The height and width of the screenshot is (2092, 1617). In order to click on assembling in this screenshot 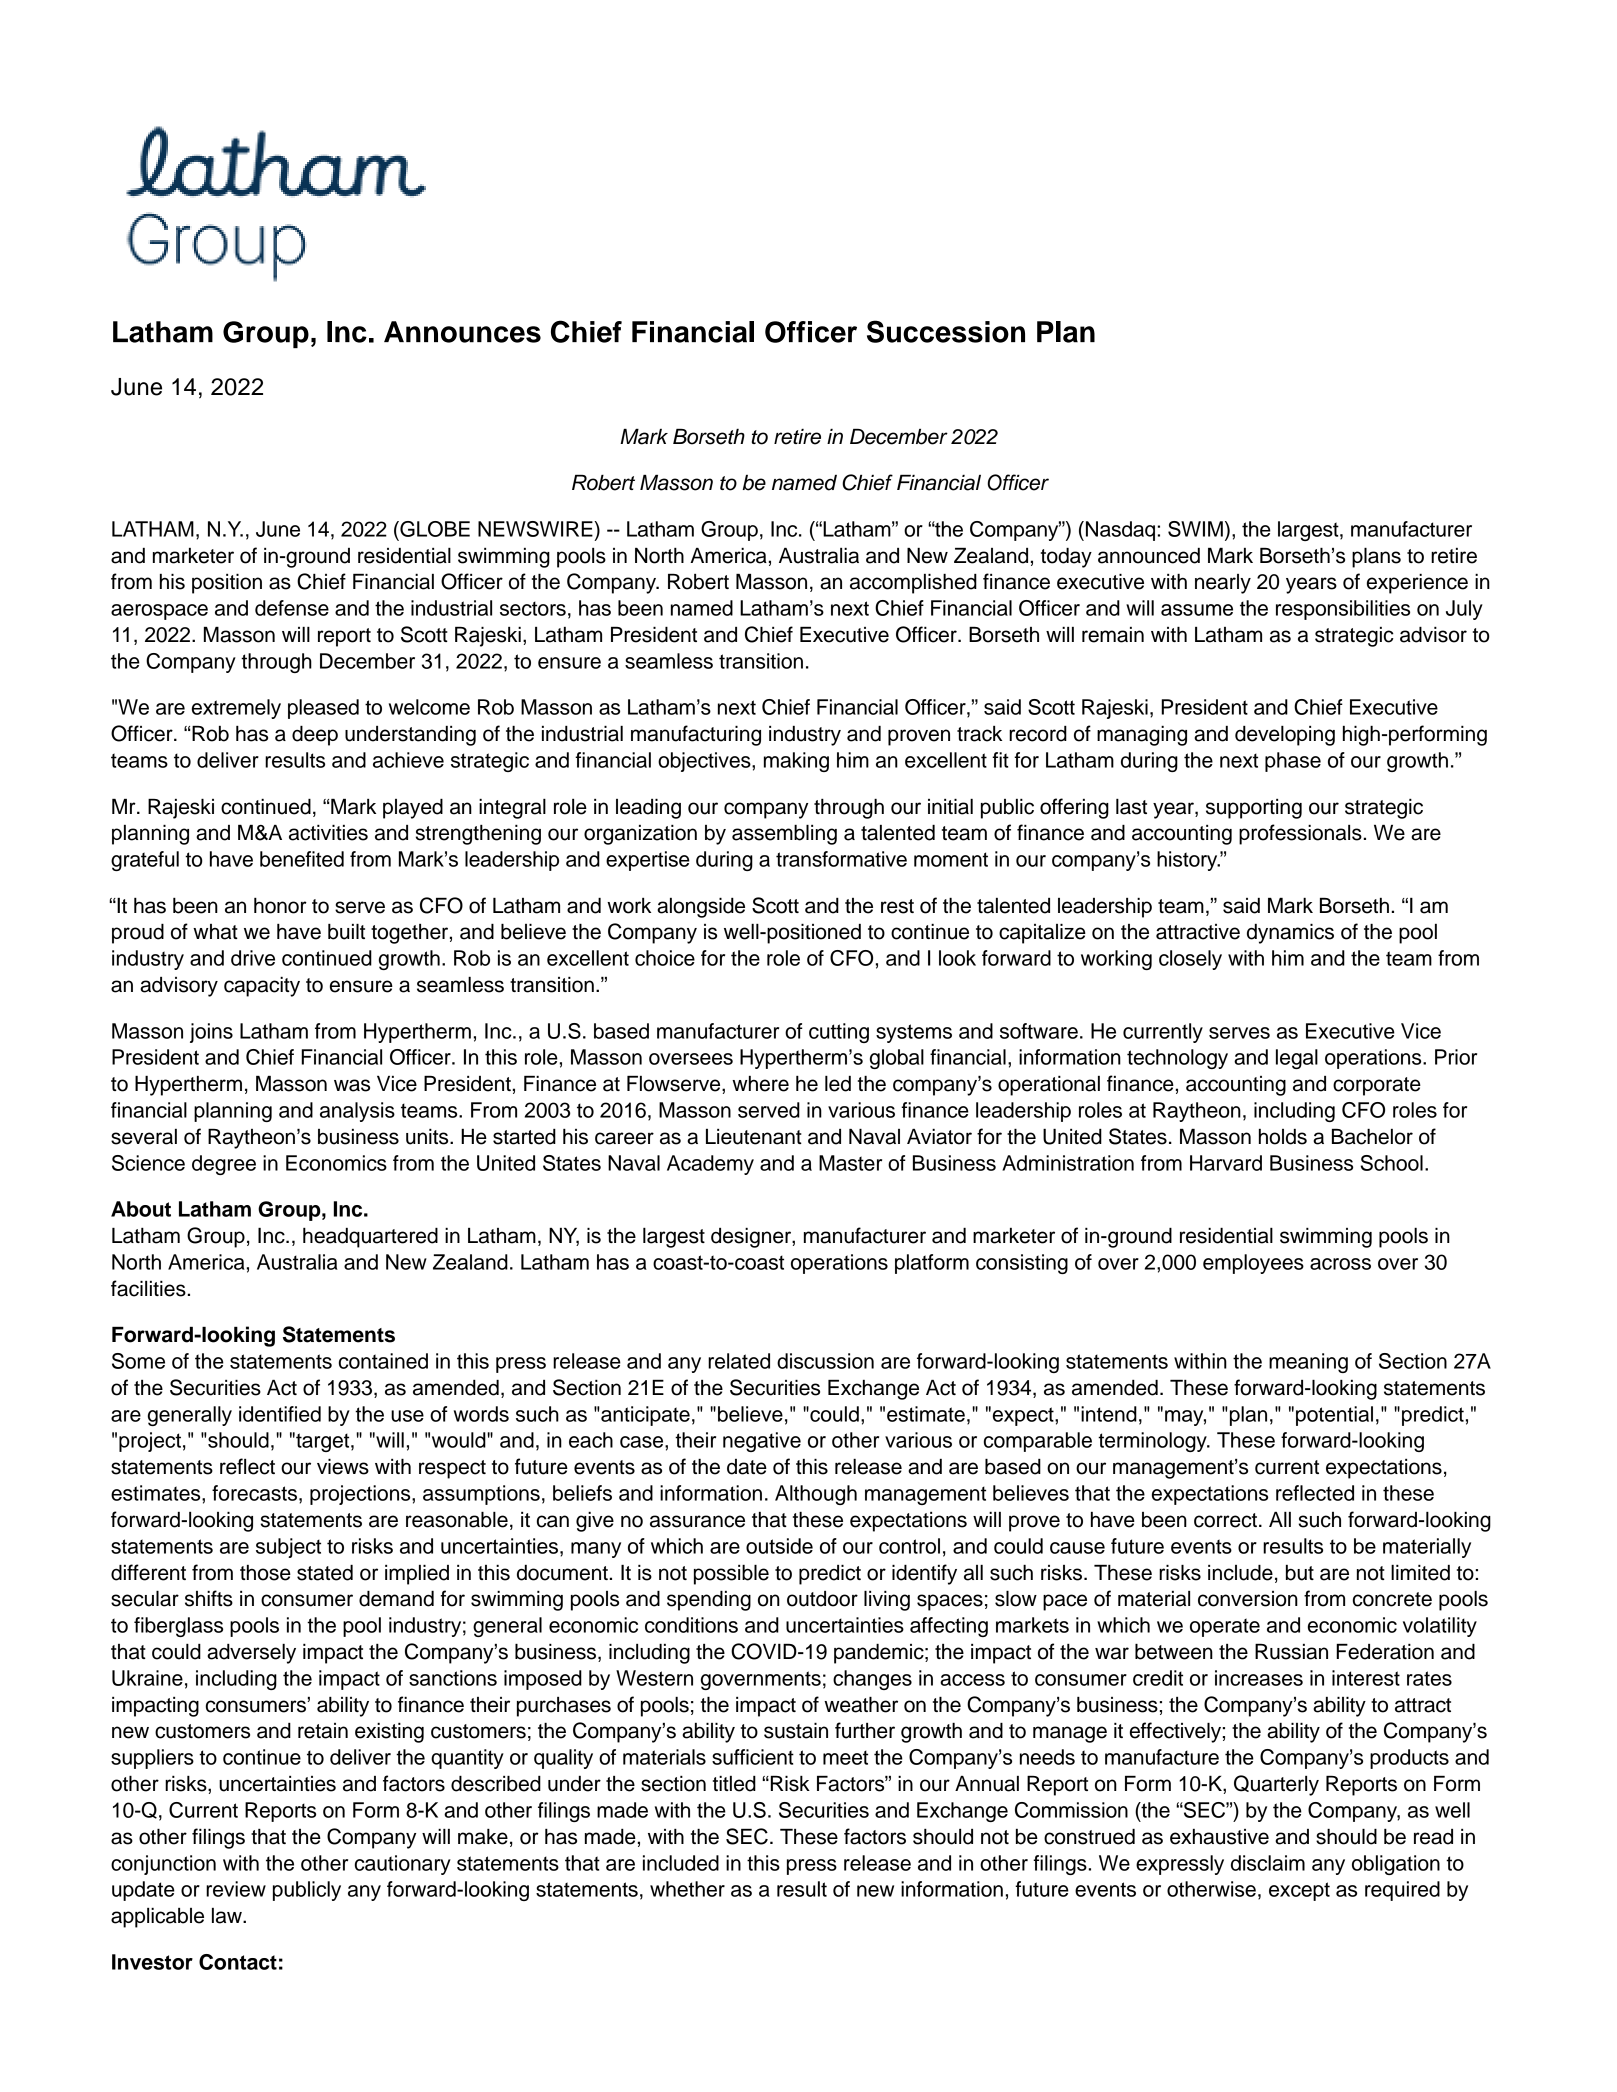, I will do `click(784, 835)`.
